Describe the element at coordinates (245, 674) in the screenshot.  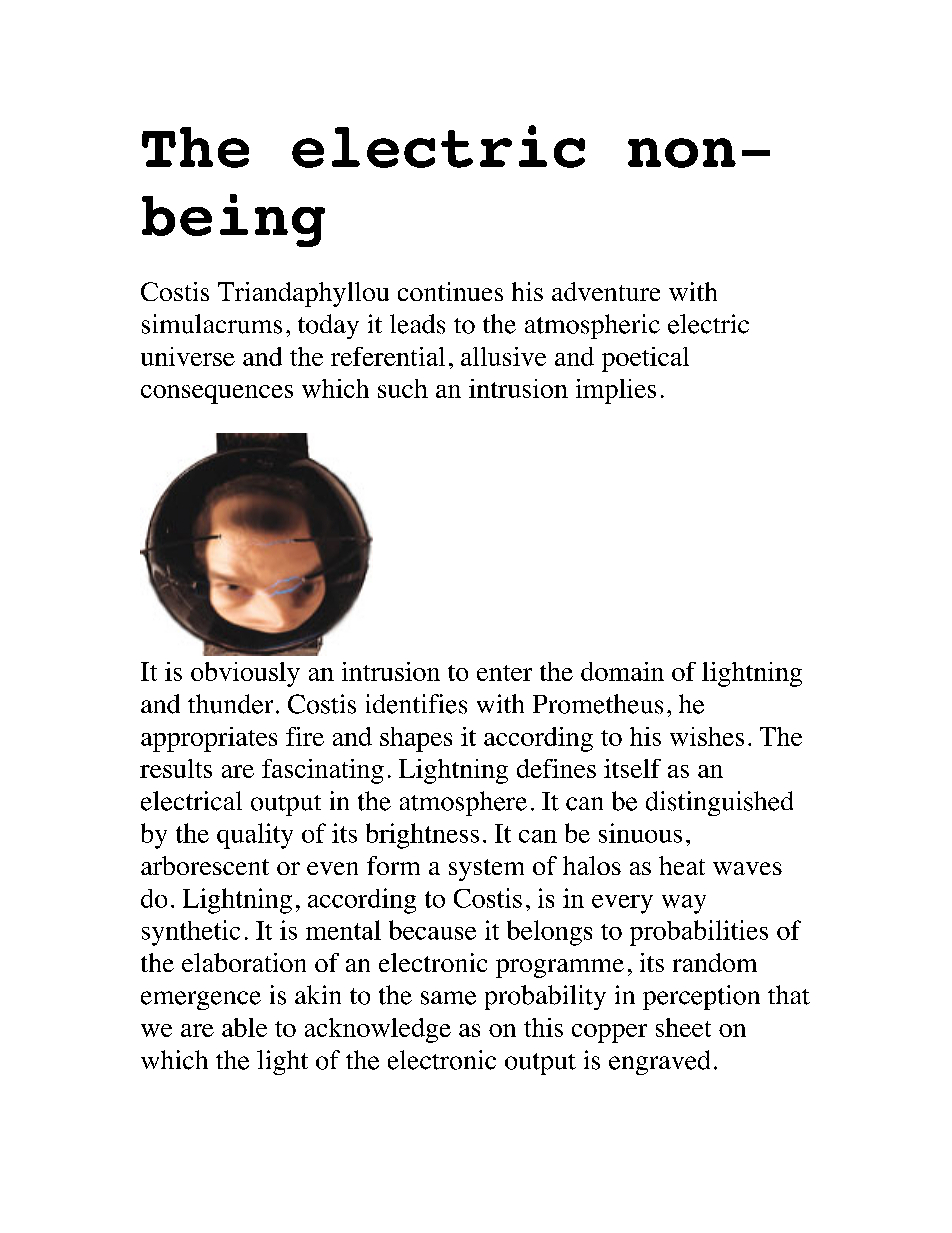
I see `obviously` at that location.
